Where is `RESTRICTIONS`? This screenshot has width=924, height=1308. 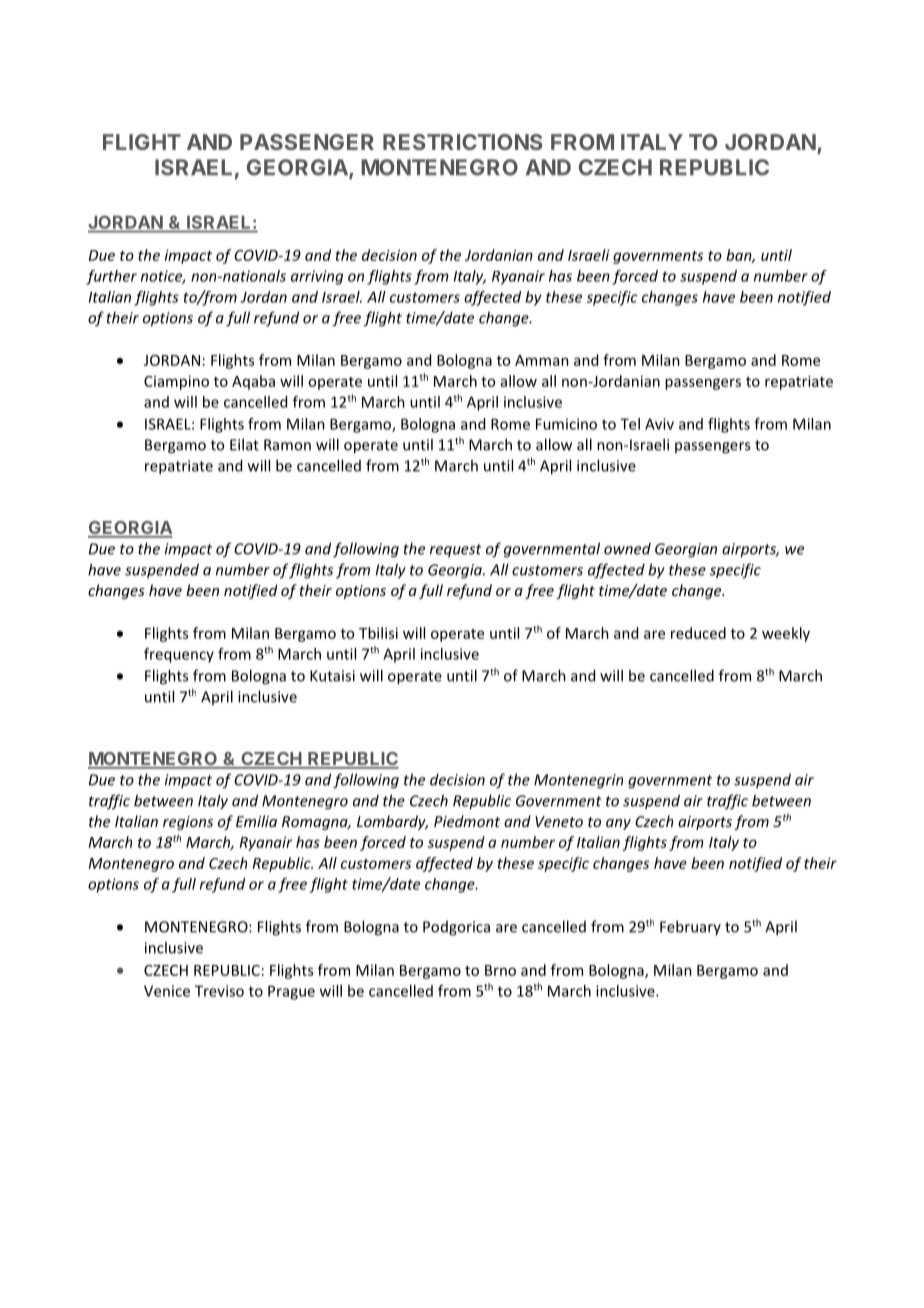
RESTRICTIONS is located at coordinates (463, 142).
